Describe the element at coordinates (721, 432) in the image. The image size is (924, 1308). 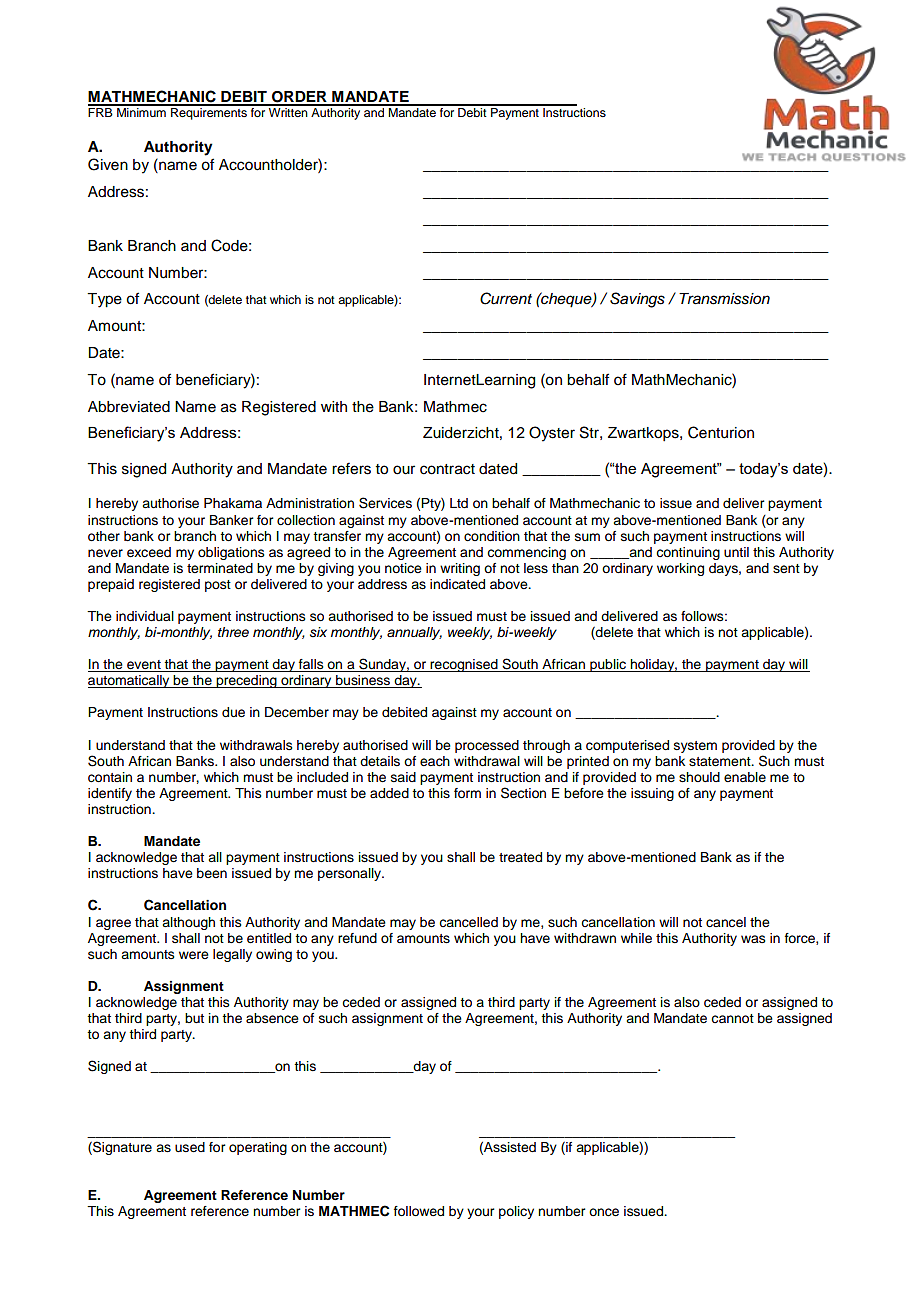
I see `Centurion` at that location.
